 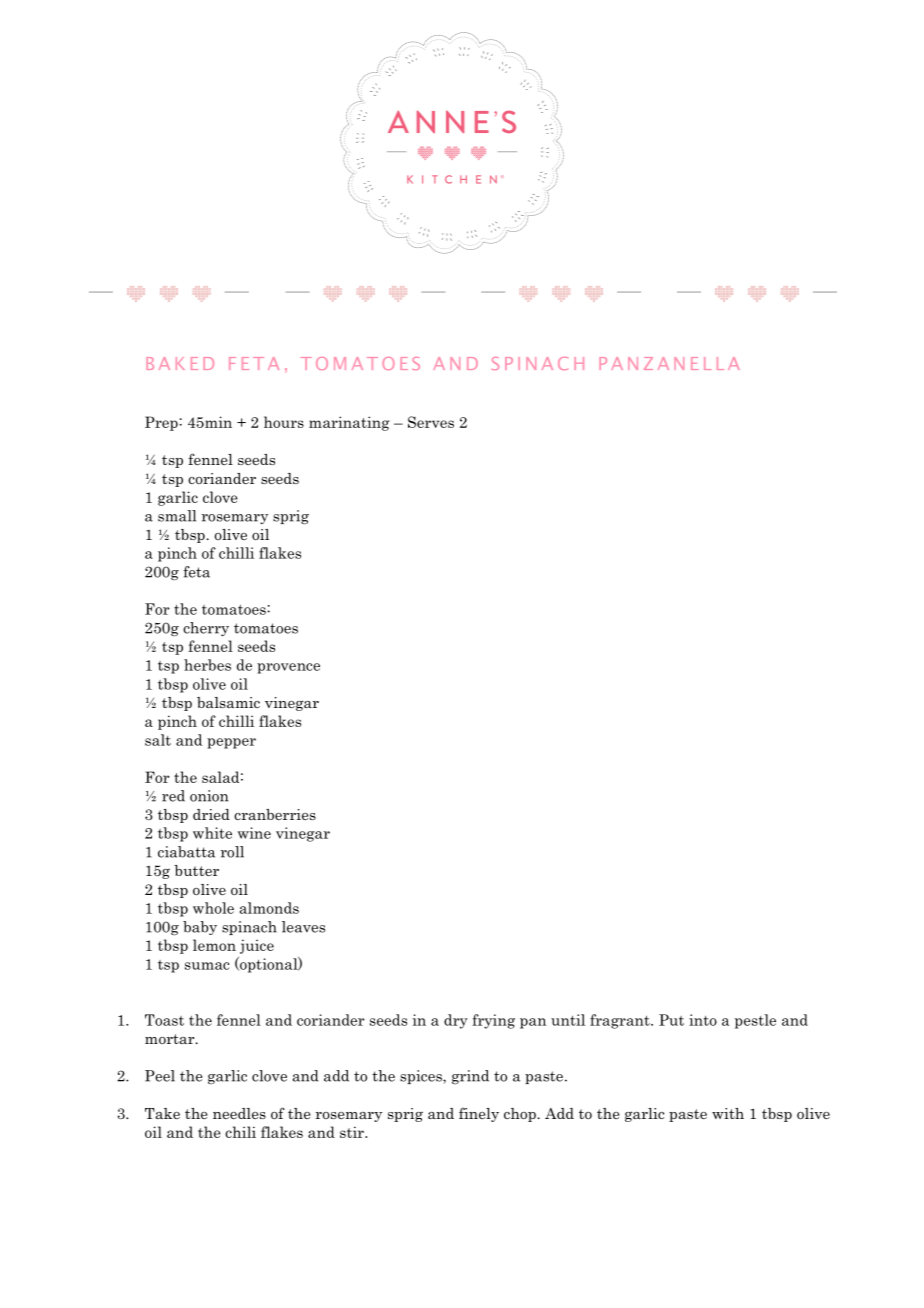 What do you see at coordinates (431, 422) in the document?
I see `Serves` at bounding box center [431, 422].
